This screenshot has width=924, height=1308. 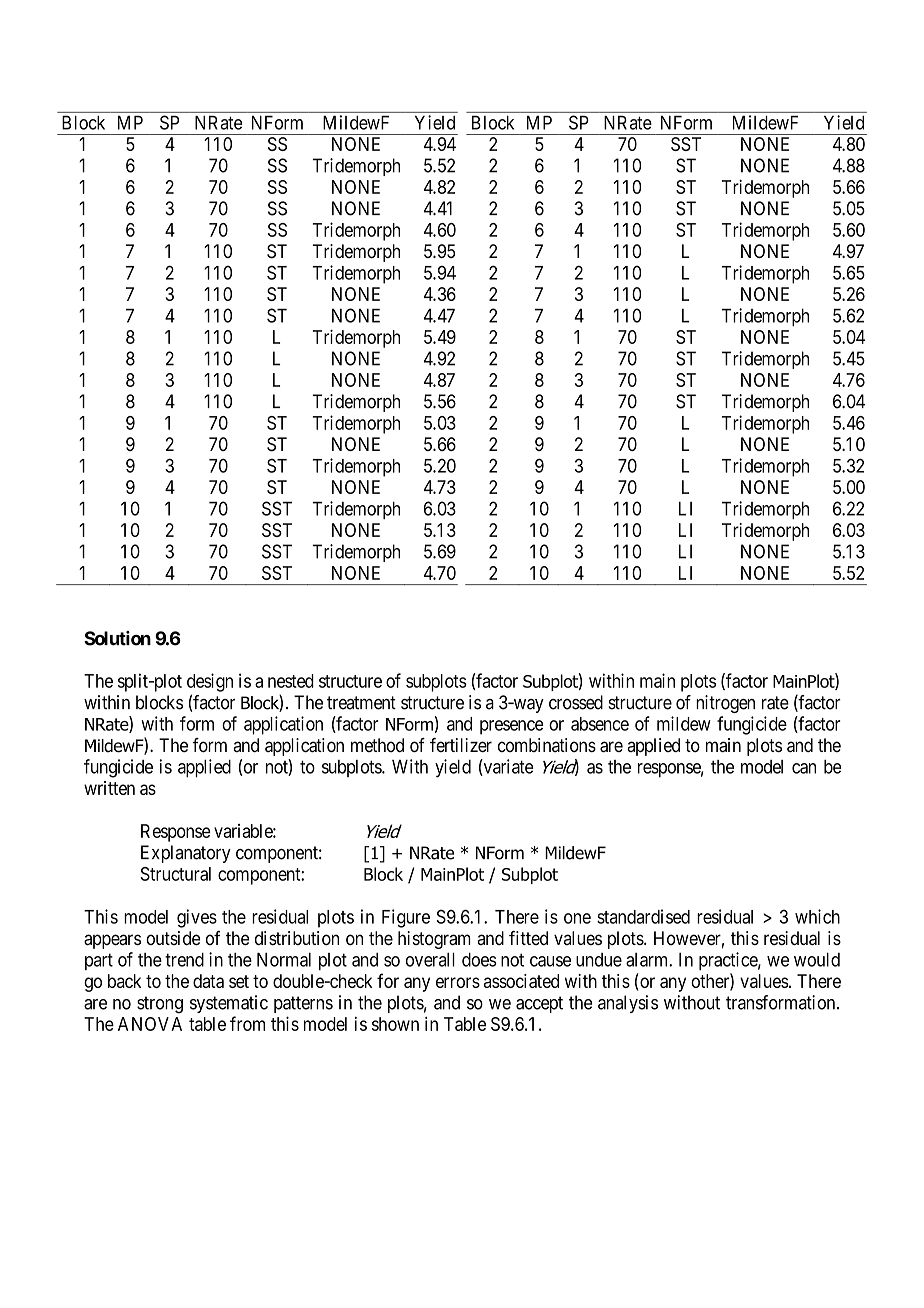 I want to click on Solution, so click(x=117, y=638).
